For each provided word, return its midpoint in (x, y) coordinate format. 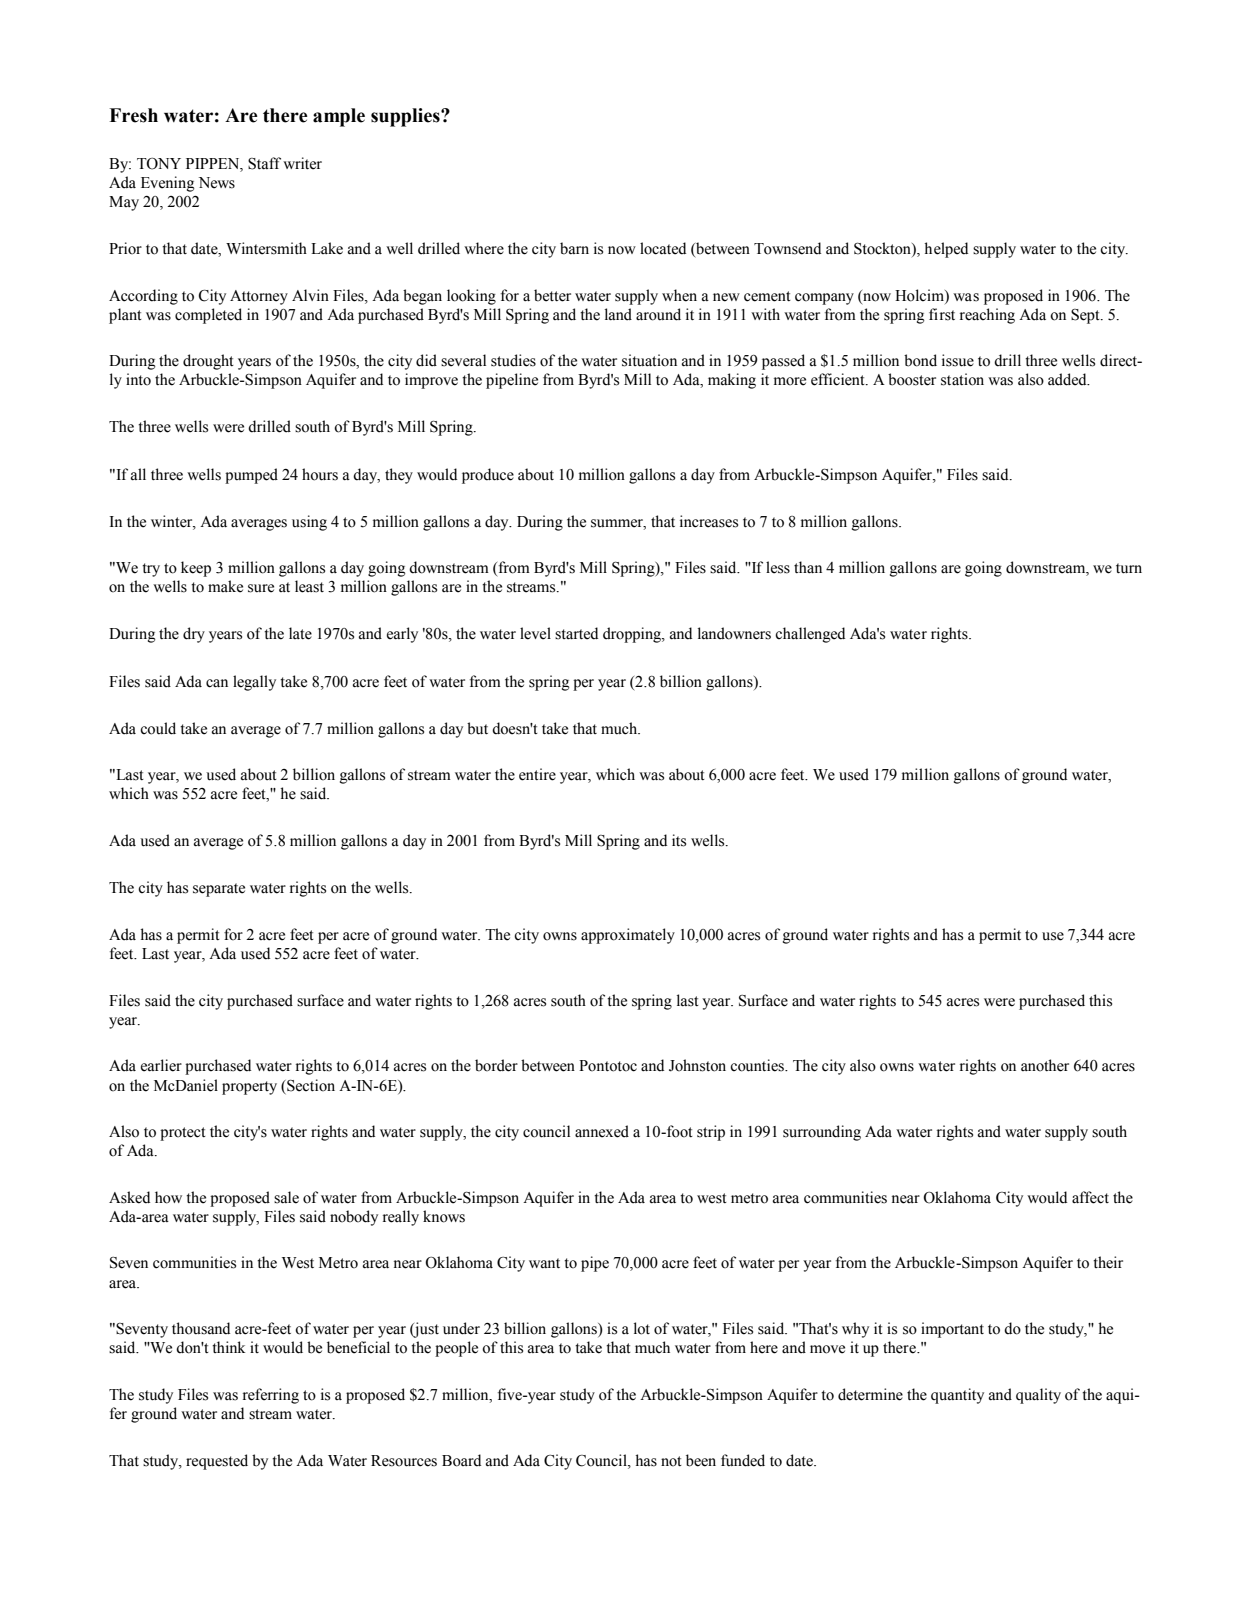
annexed (602, 1131)
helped (946, 250)
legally (254, 683)
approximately (628, 936)
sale (286, 1197)
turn (1129, 568)
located (663, 248)
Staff (264, 163)
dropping (633, 635)
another (1045, 1065)
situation (649, 360)
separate (219, 890)
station (962, 379)
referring (271, 1396)
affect (1090, 1197)
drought (208, 362)
